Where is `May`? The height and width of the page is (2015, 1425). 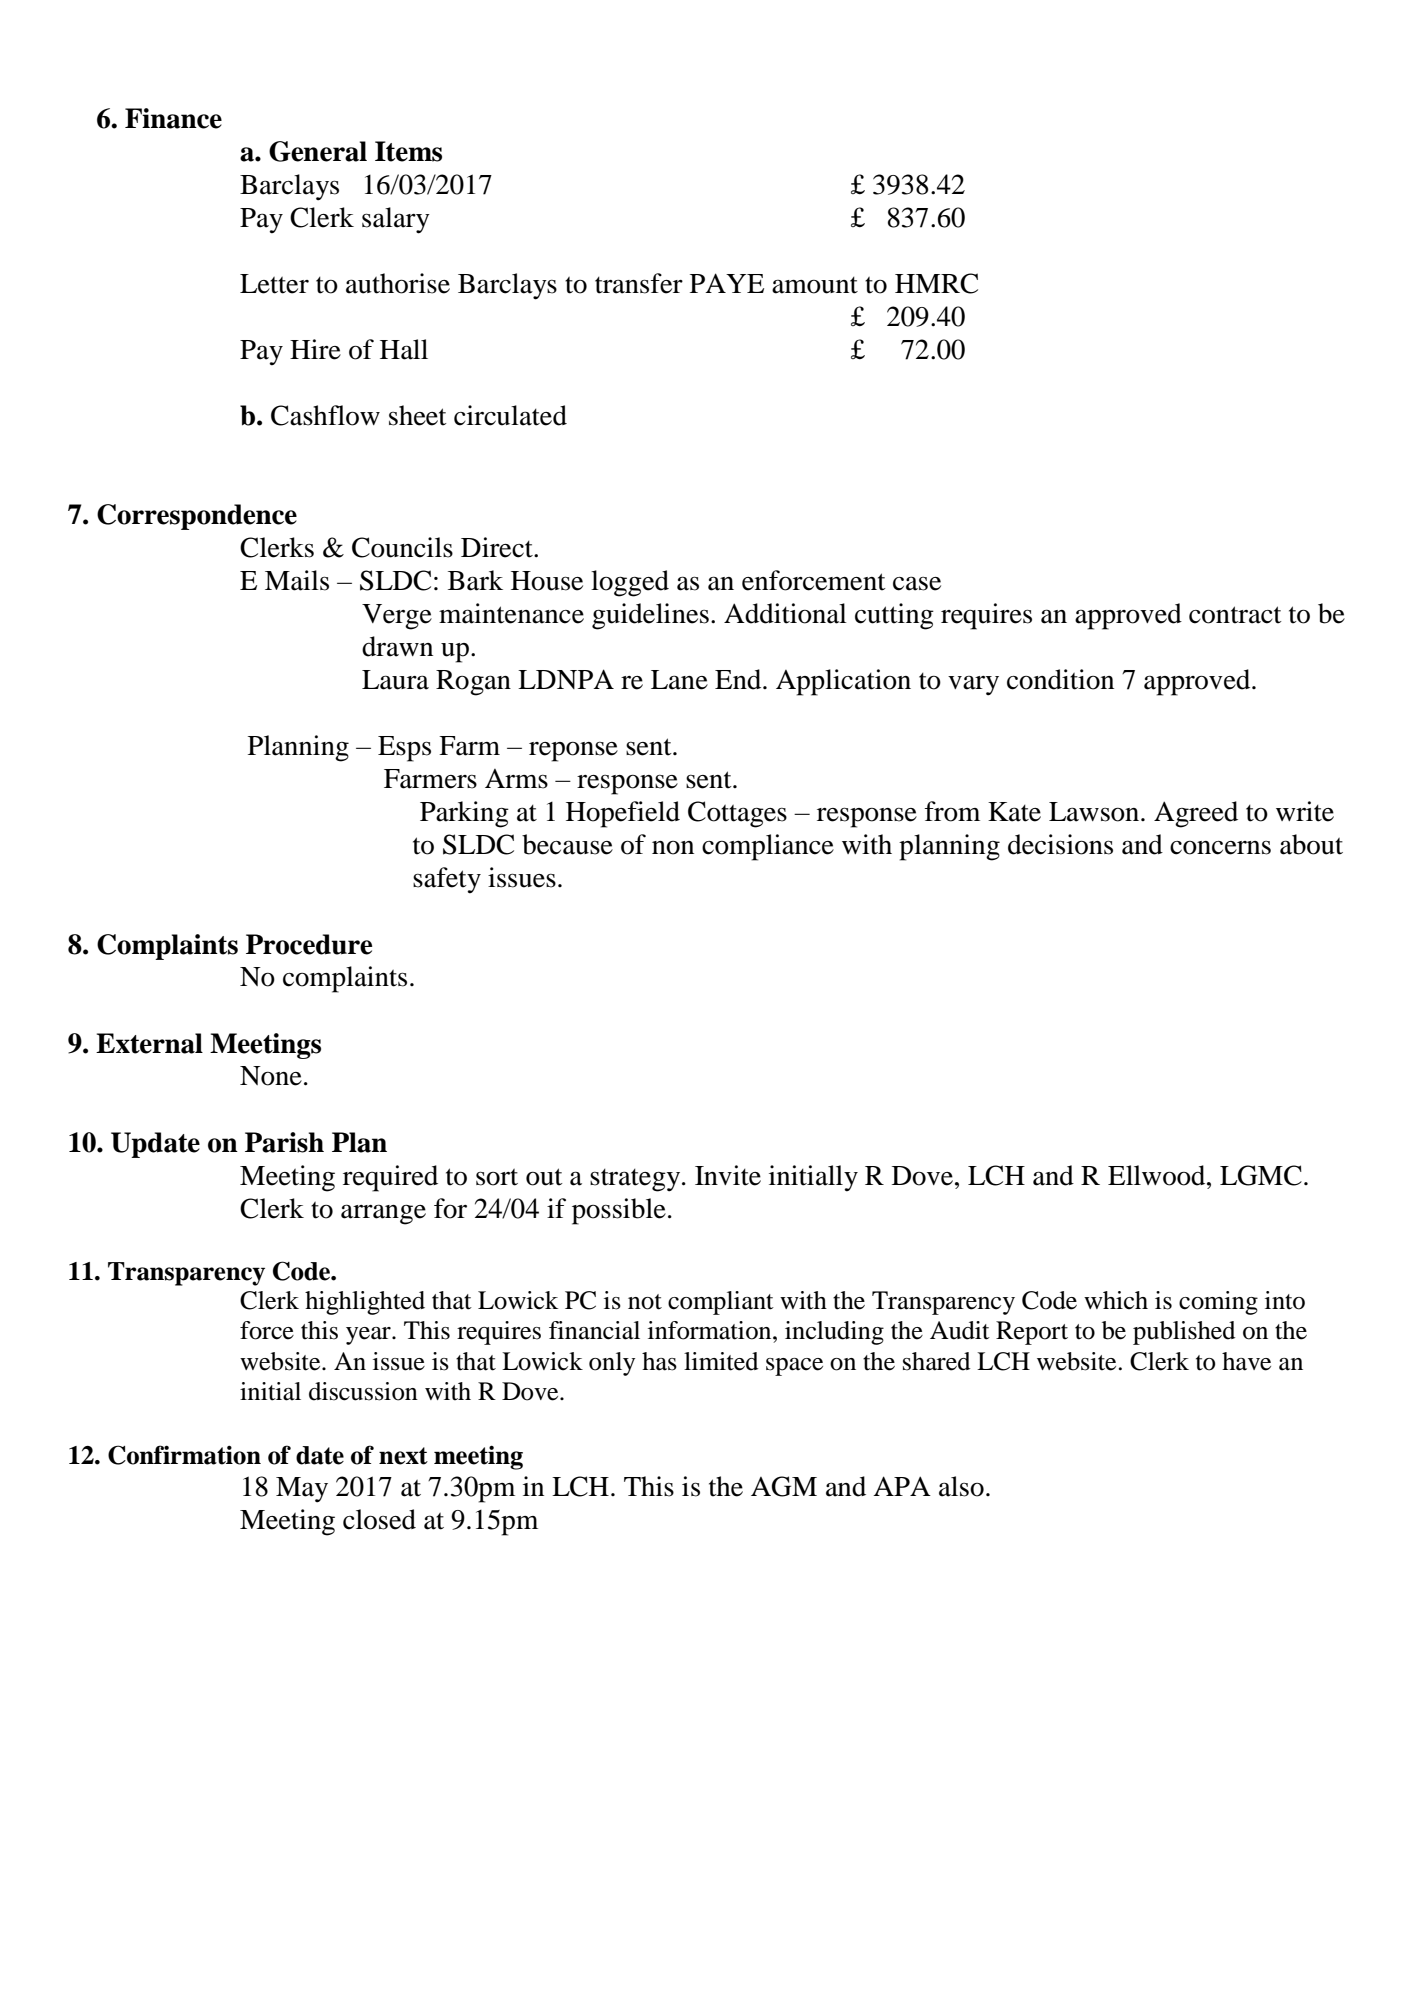 May is located at coordinates (302, 1490).
